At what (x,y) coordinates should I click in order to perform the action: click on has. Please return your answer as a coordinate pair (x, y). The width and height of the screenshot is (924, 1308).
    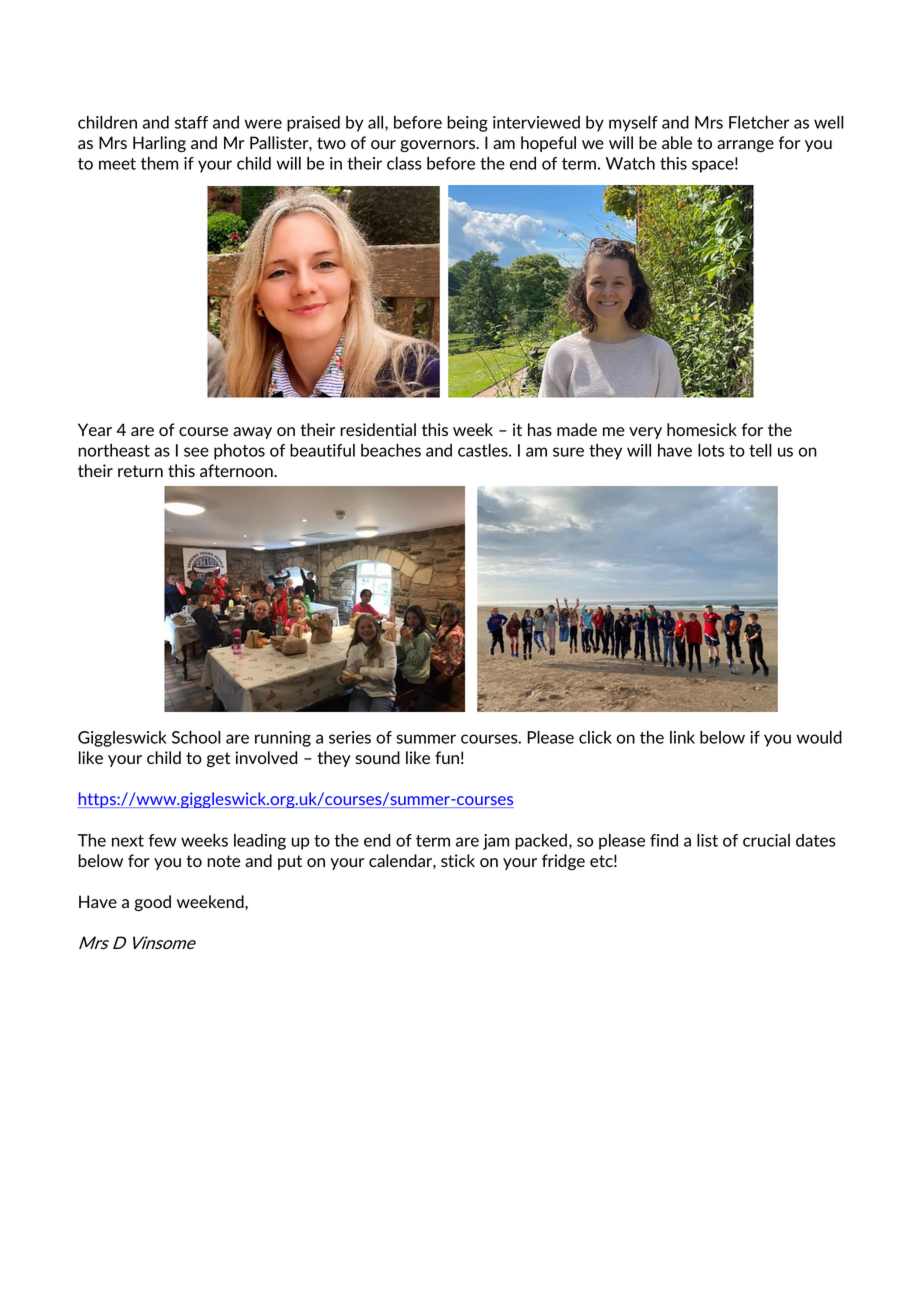
    Looking at the image, I should click on (540, 429).
